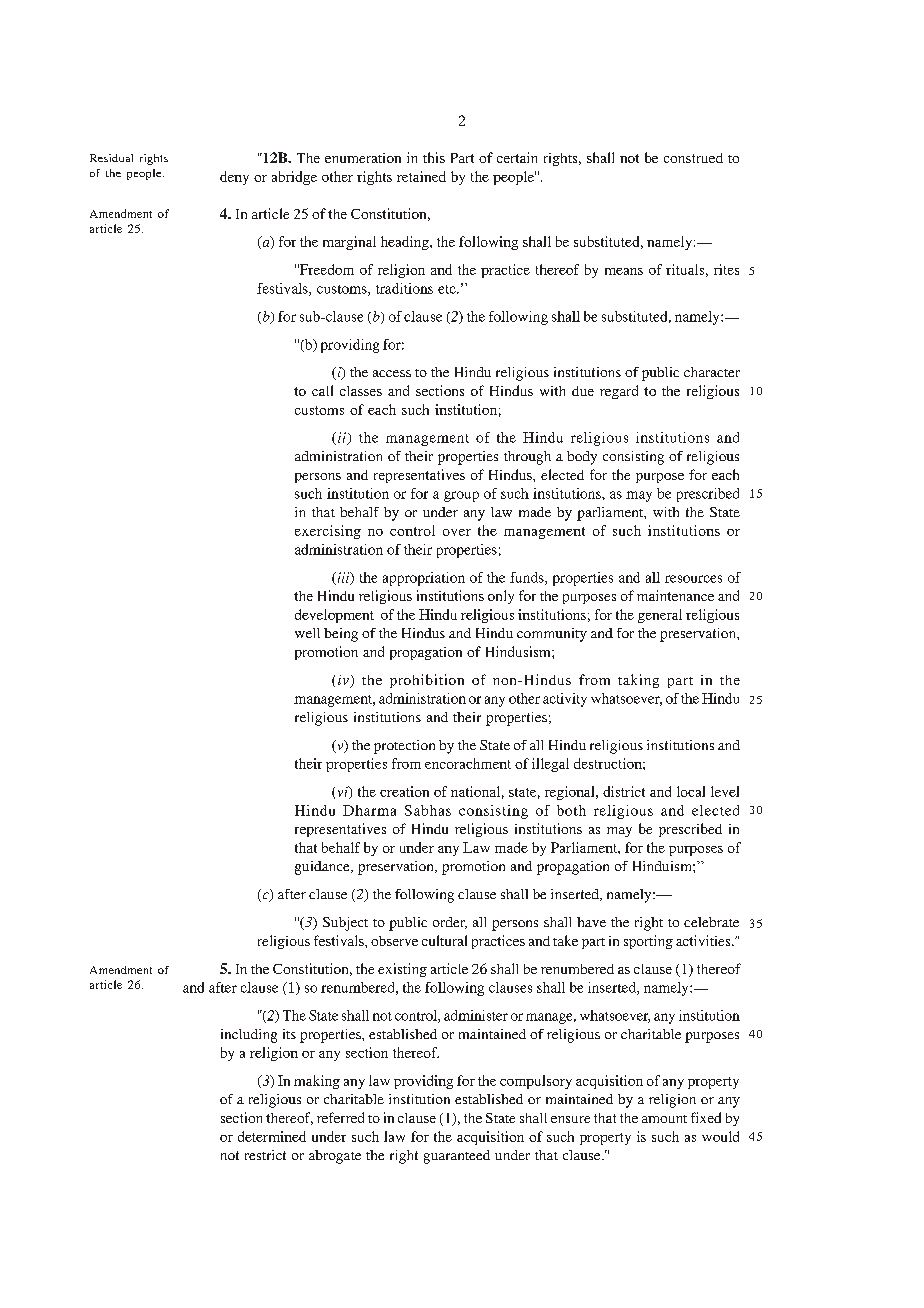  Describe the element at coordinates (427, 681) in the screenshot. I see `prohibition` at that location.
